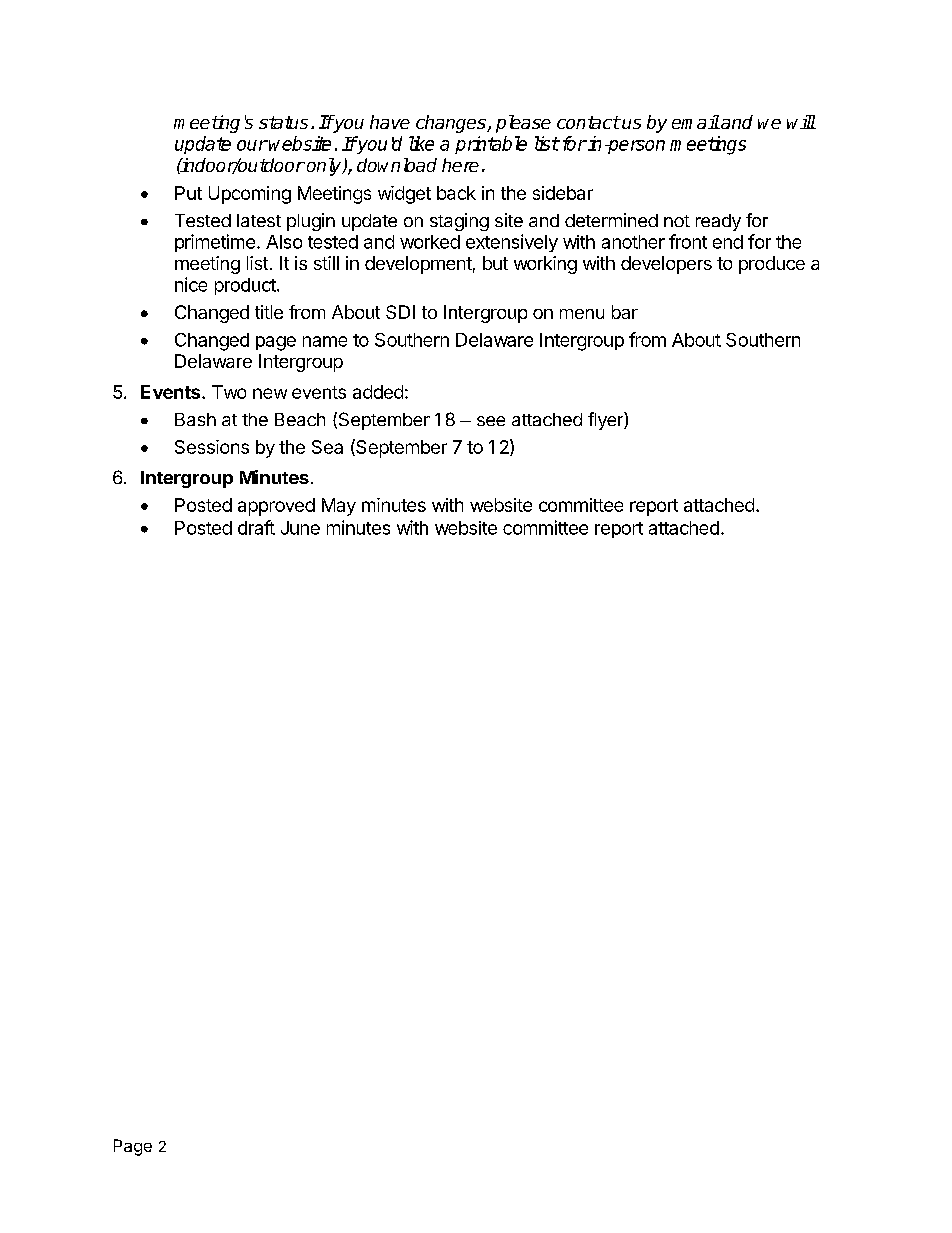 This page has height=1233, width=952. What do you see at coordinates (582, 314) in the page?
I see `menu` at bounding box center [582, 314].
